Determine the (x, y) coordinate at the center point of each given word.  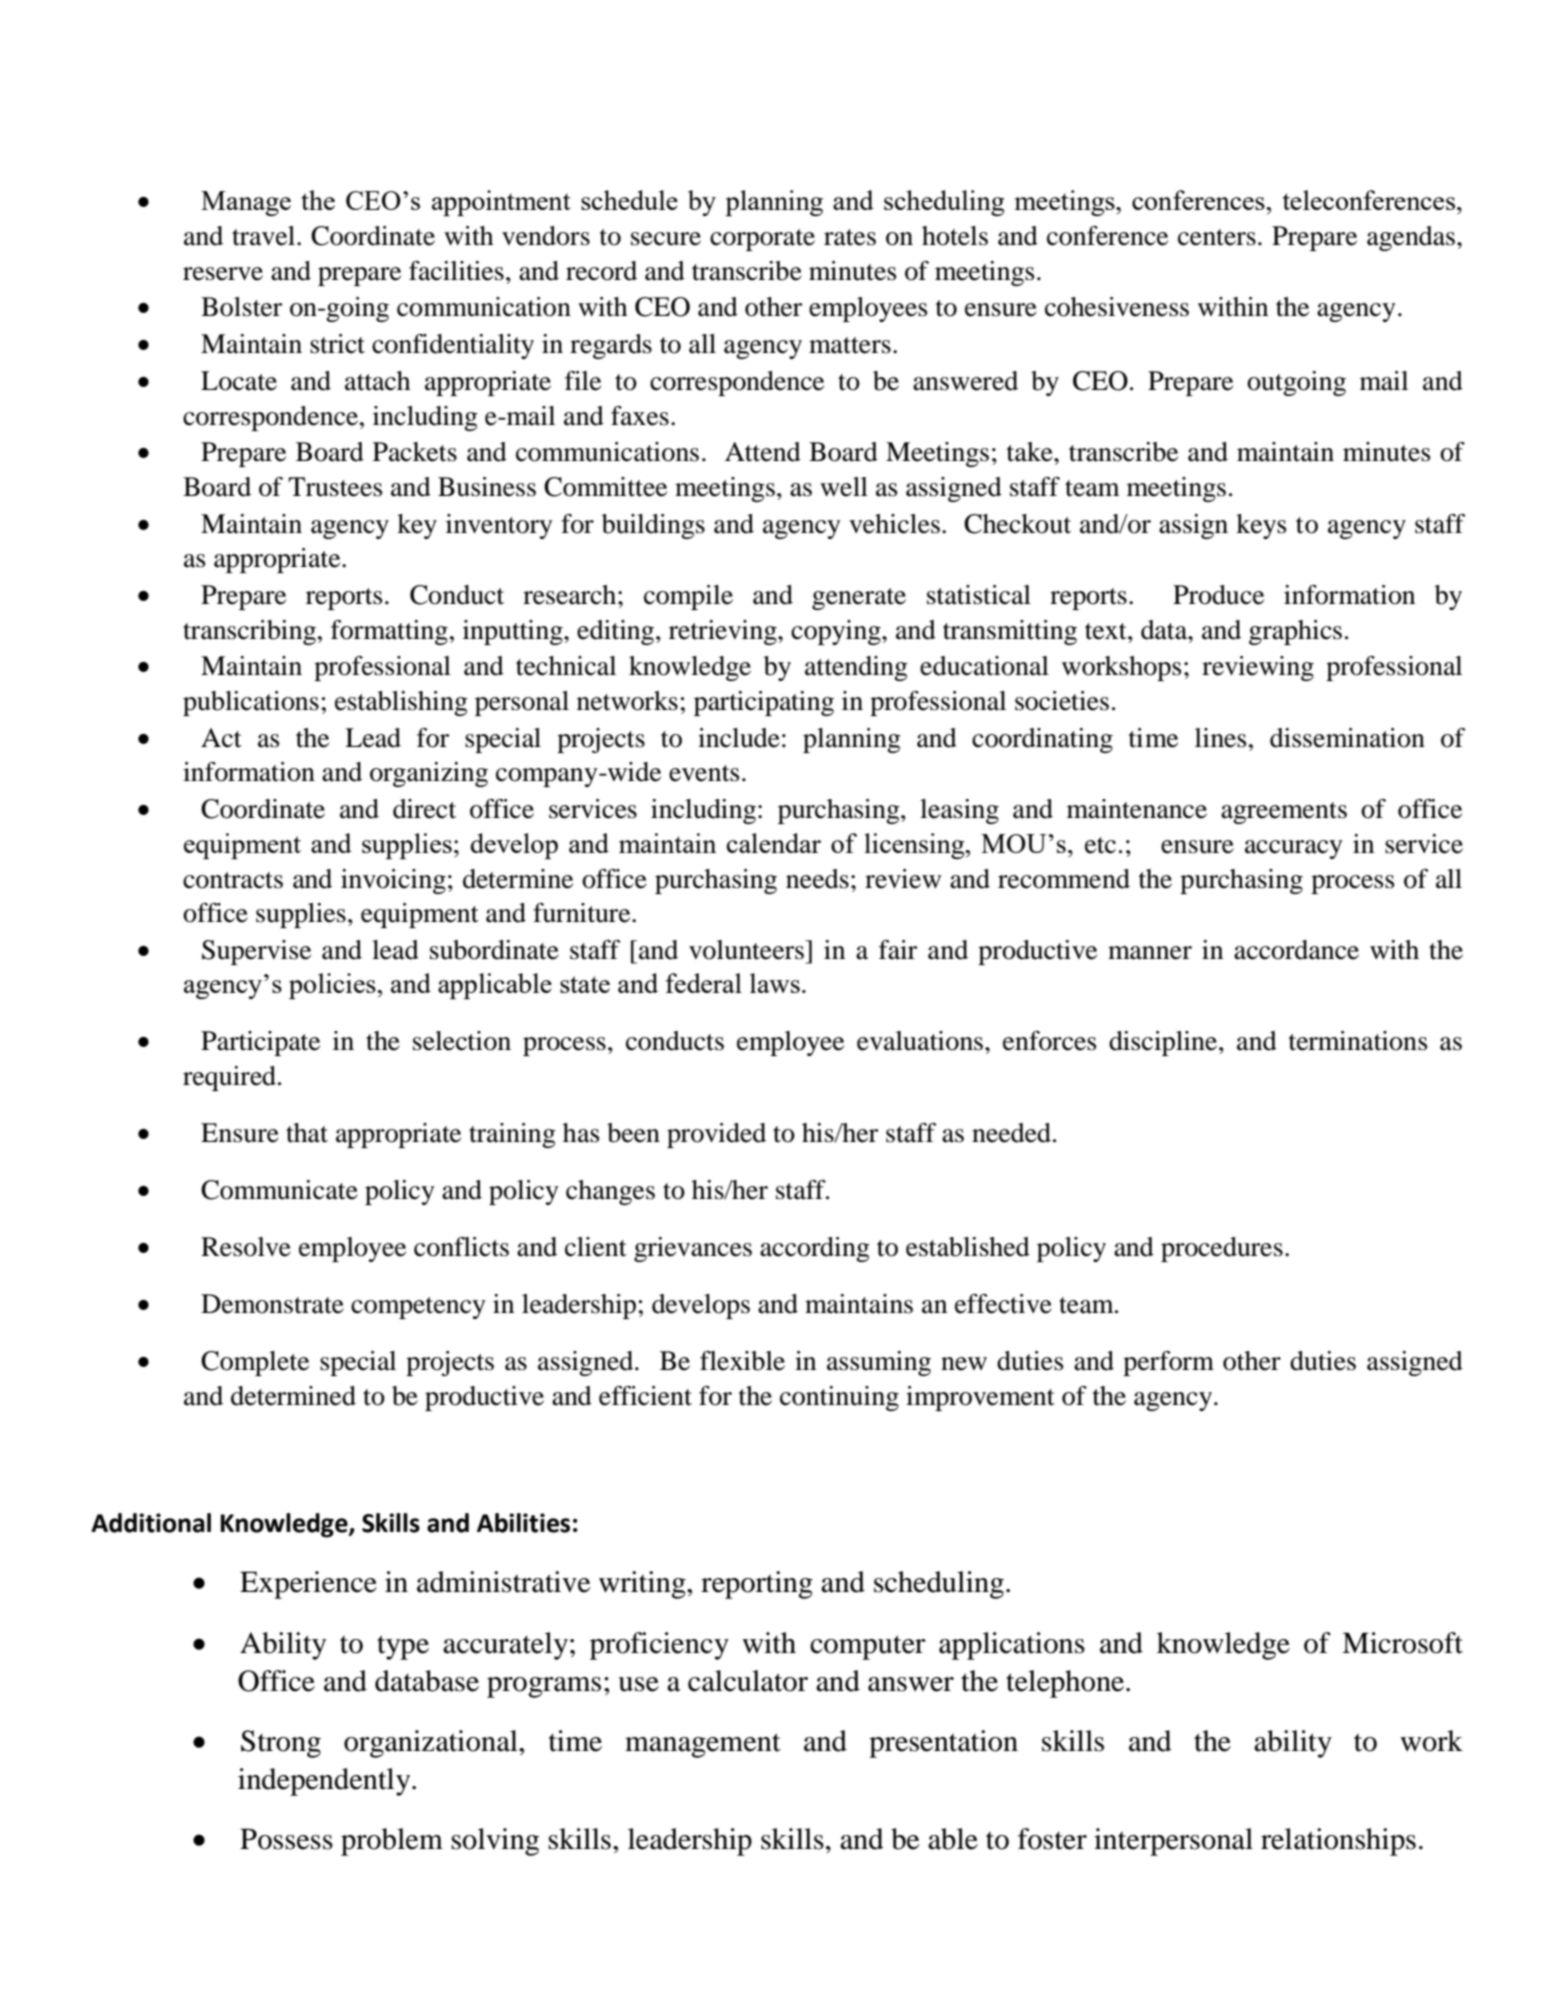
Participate (260, 1043)
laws (775, 983)
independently (325, 1782)
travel (263, 236)
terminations (1358, 1041)
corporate (762, 240)
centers (1217, 237)
